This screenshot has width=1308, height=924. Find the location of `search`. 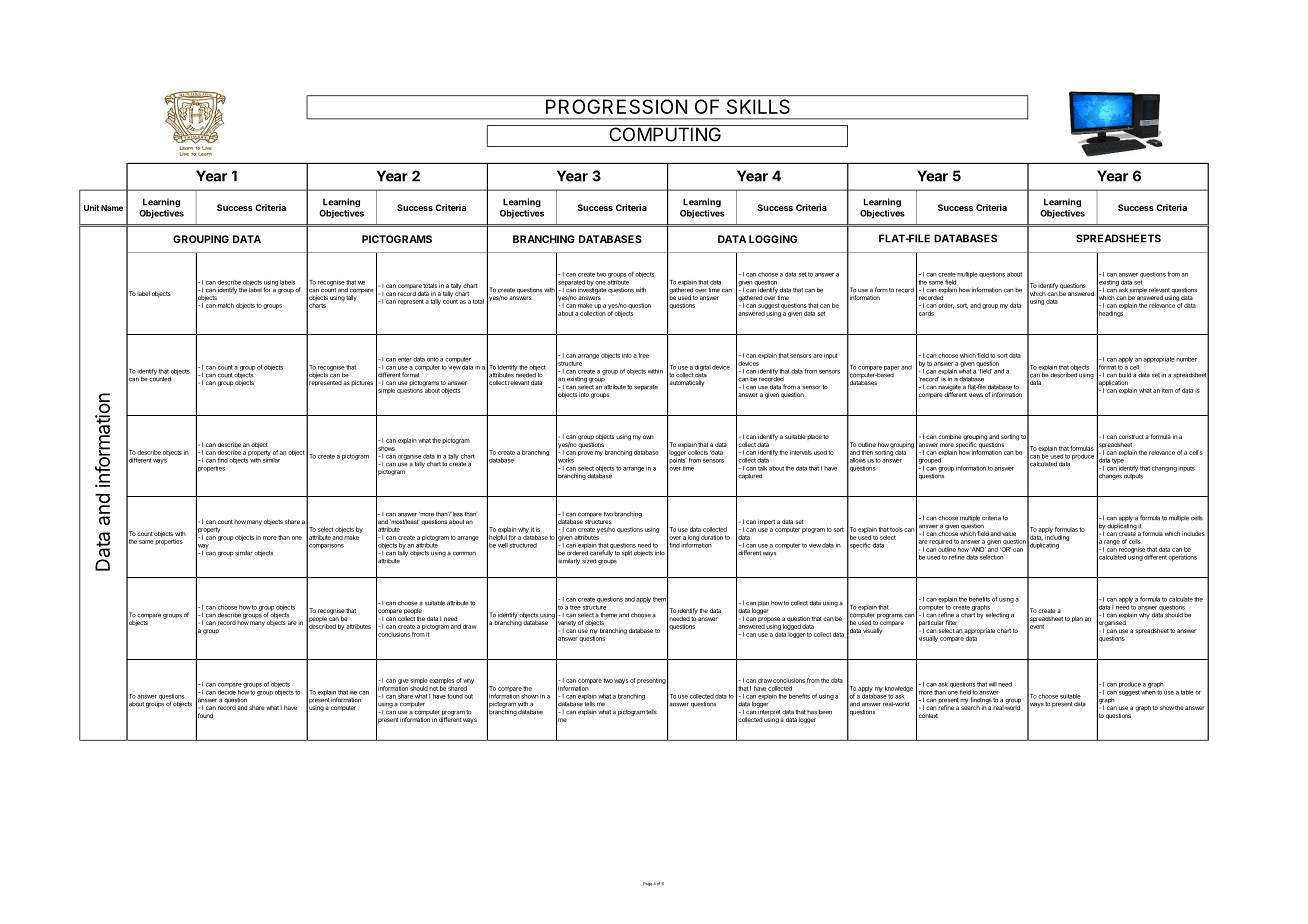

search is located at coordinates (970, 706).
